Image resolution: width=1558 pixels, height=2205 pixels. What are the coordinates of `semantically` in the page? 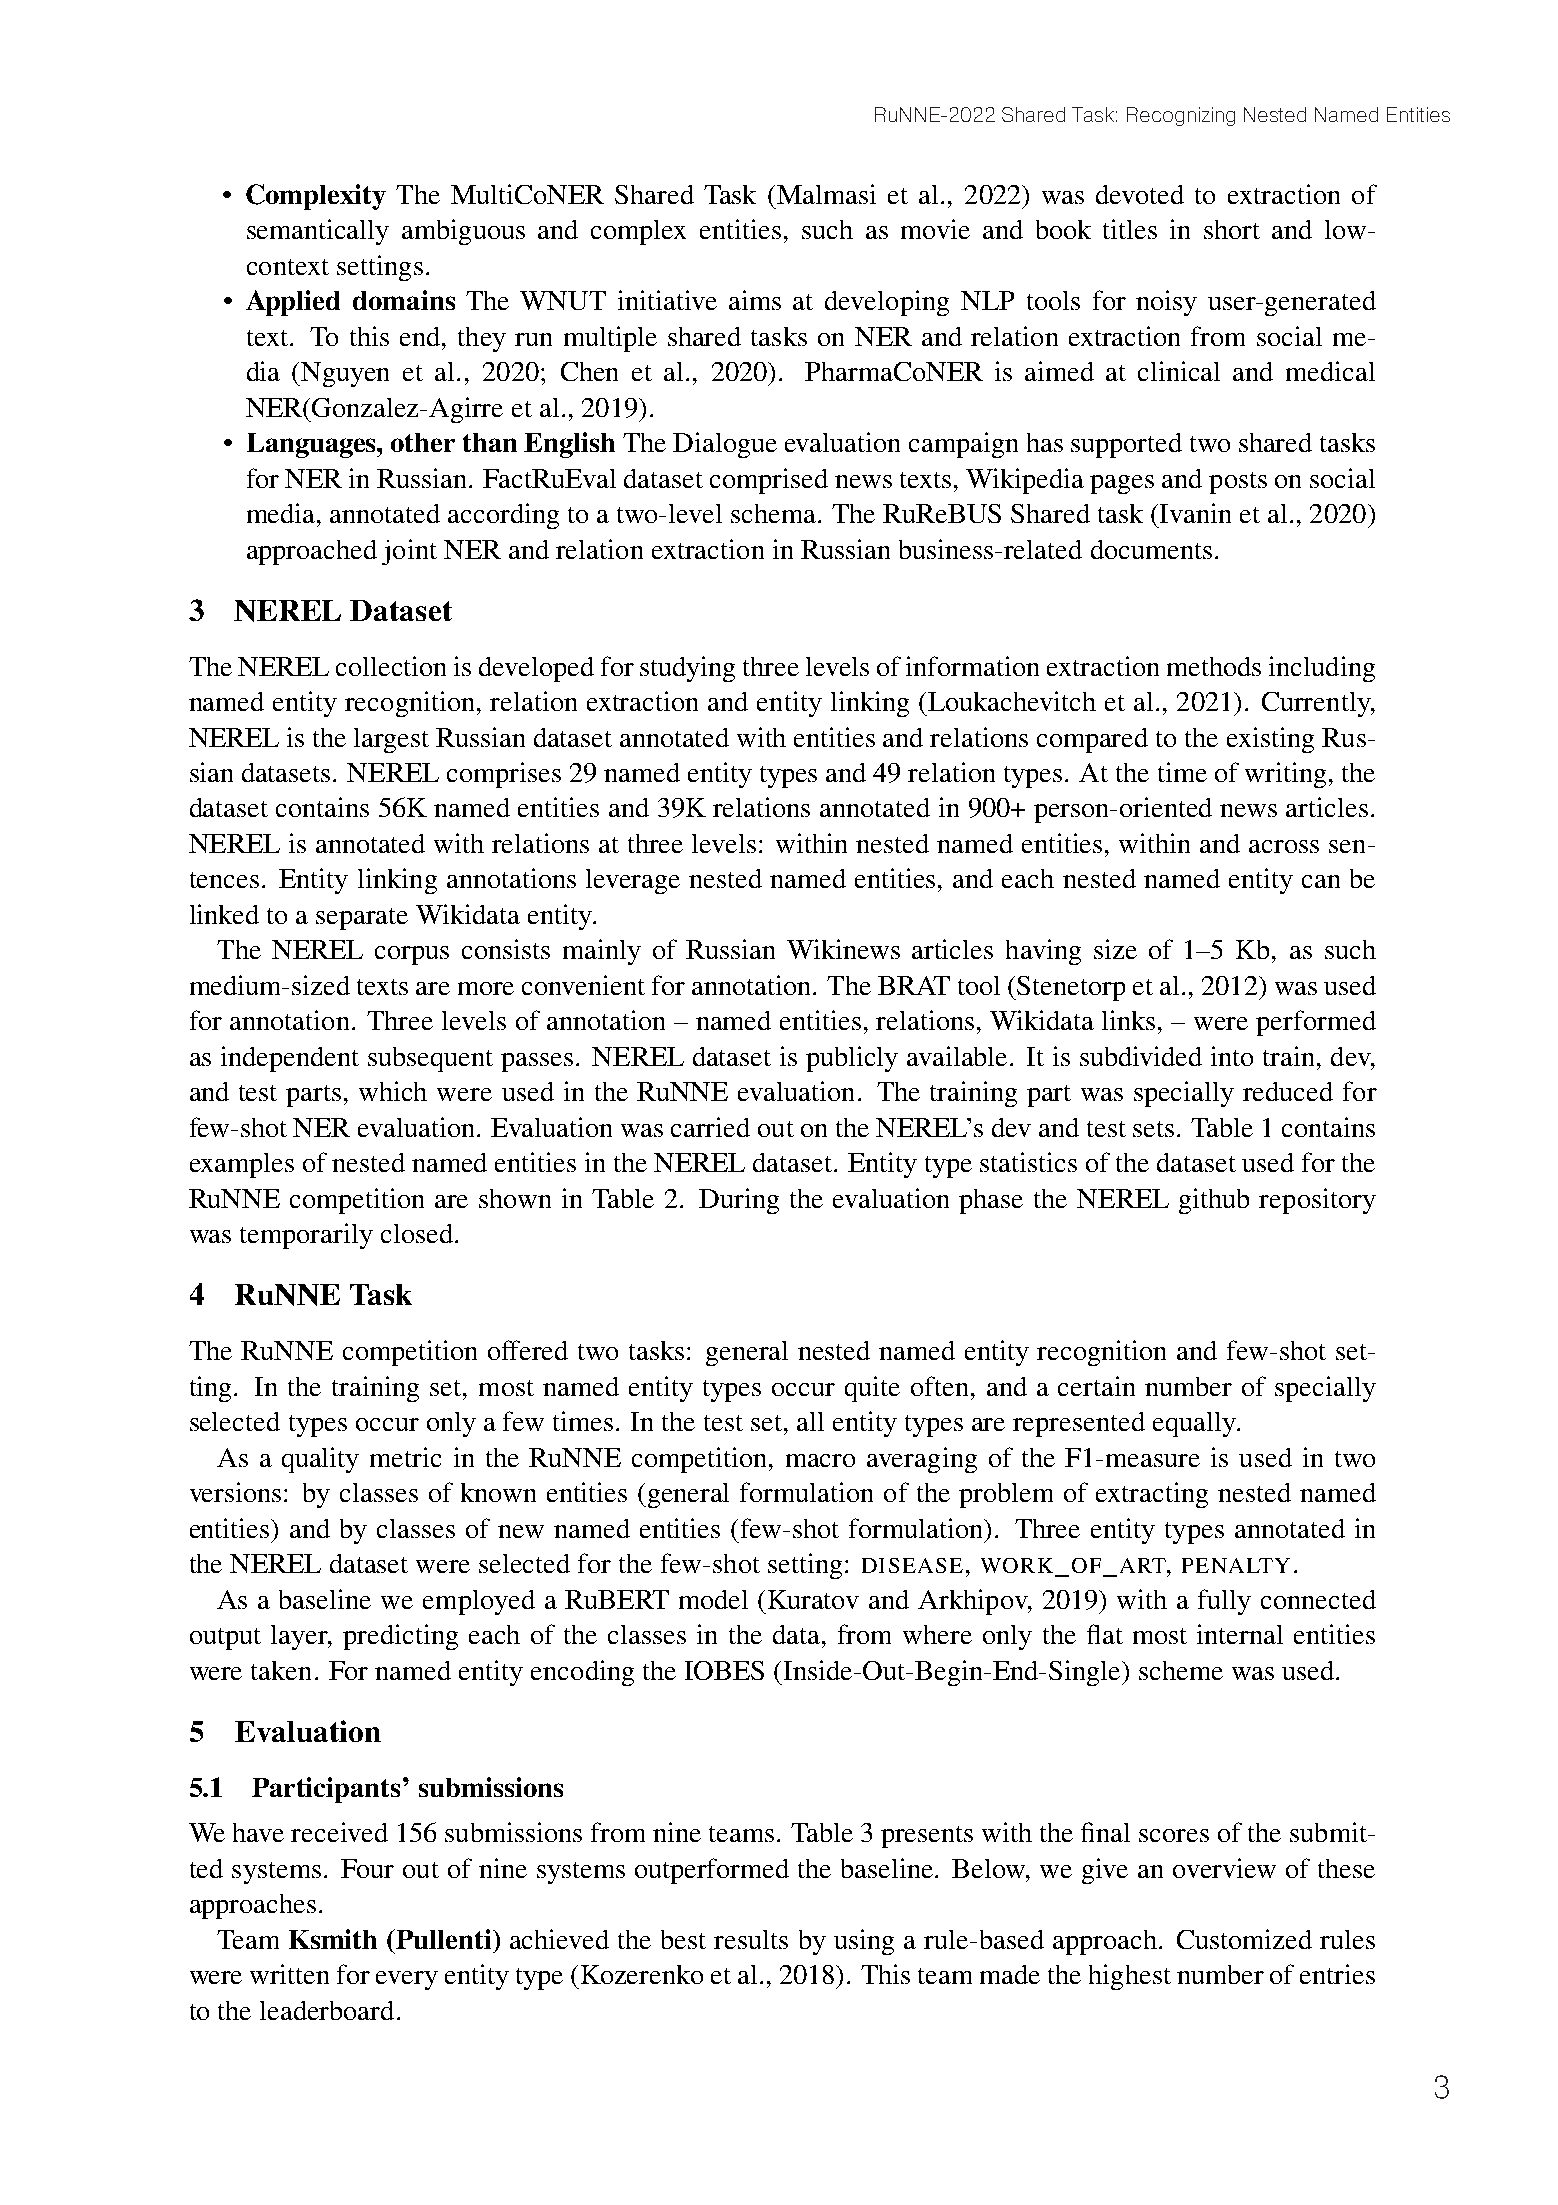 It's located at (318, 232).
